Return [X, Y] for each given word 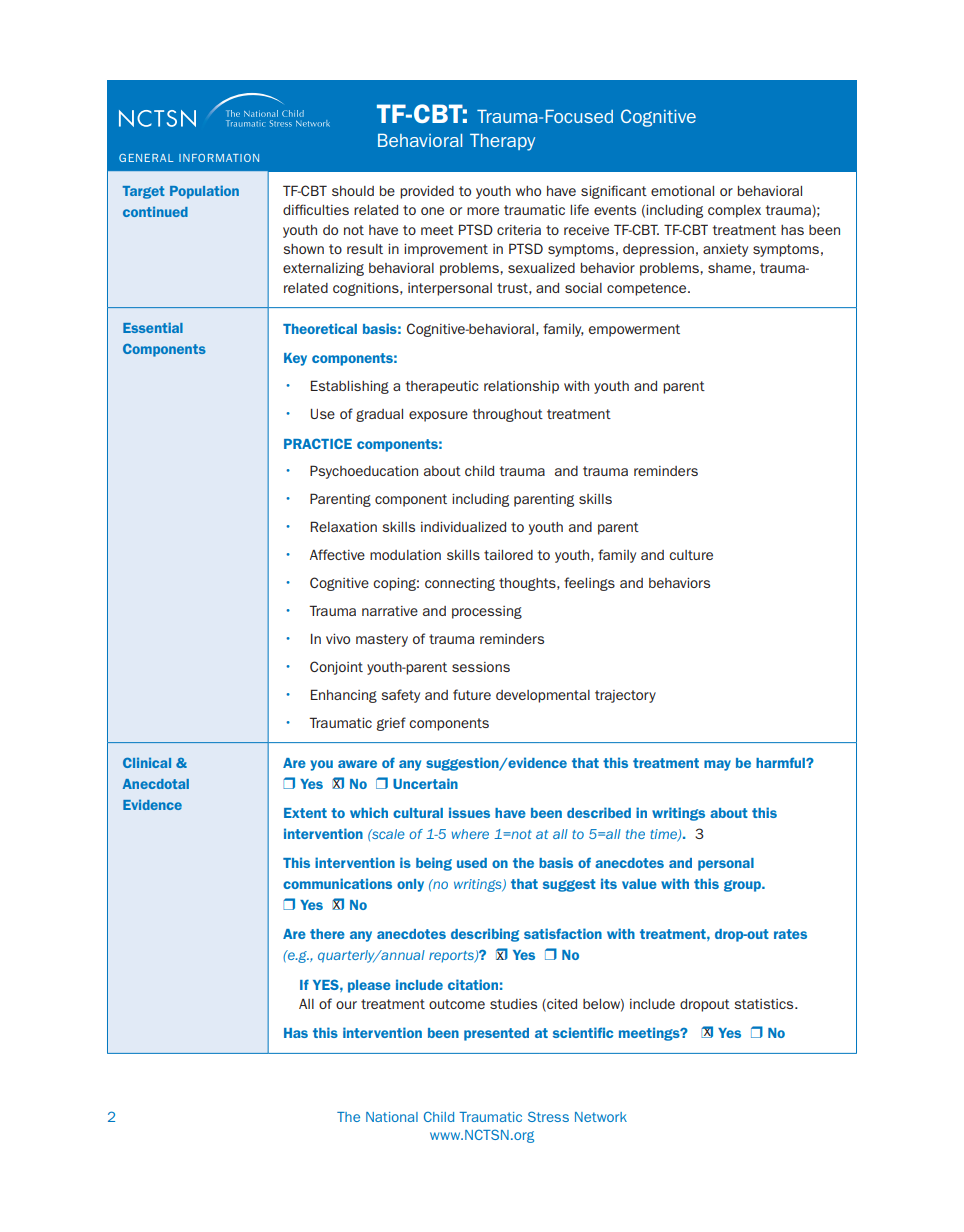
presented [496, 1034]
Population [204, 192]
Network [601, 1117]
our [346, 1005]
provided [427, 192]
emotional [682, 191]
